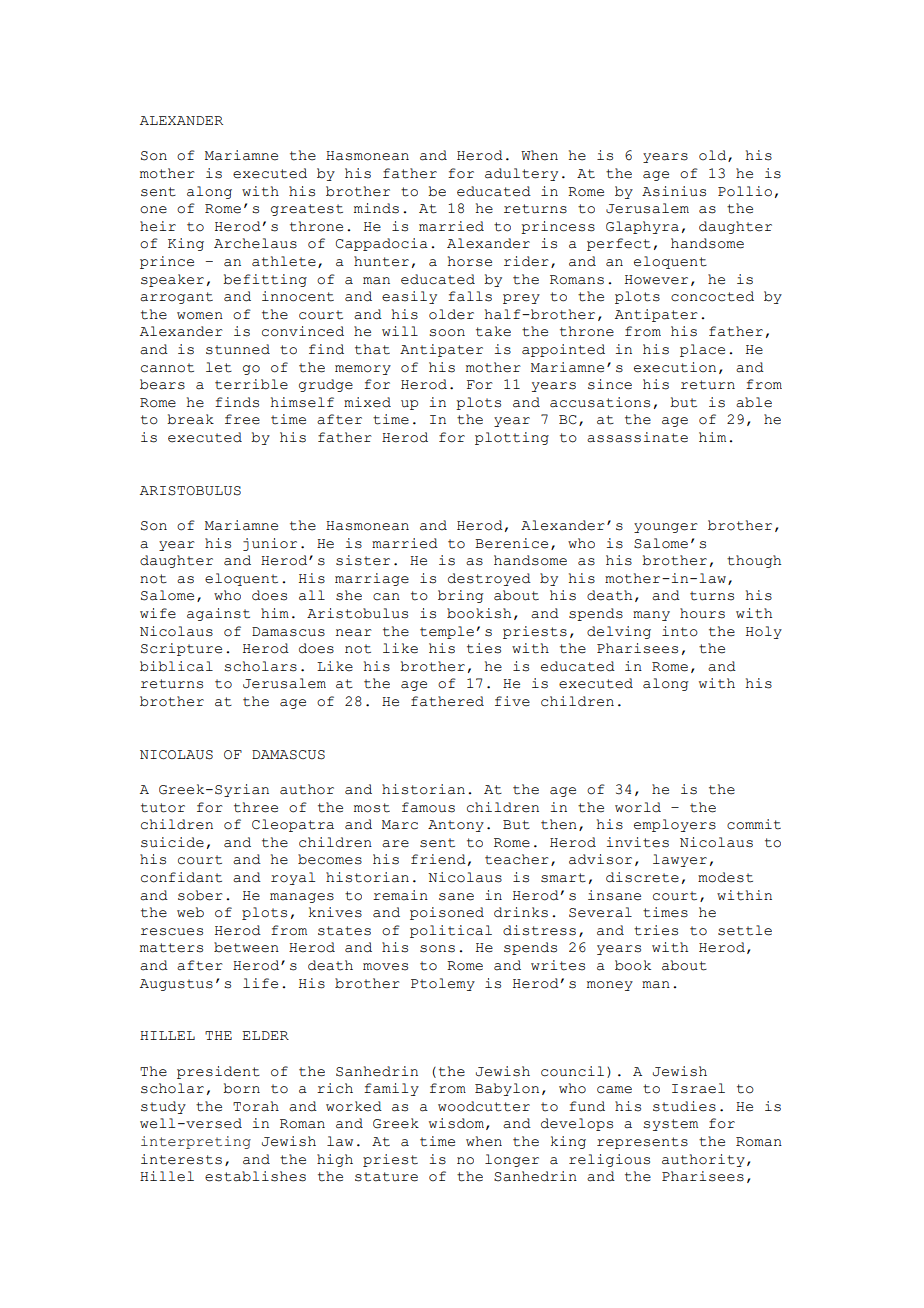 This screenshot has width=924, height=1308. I want to click on three, so click(256, 807).
